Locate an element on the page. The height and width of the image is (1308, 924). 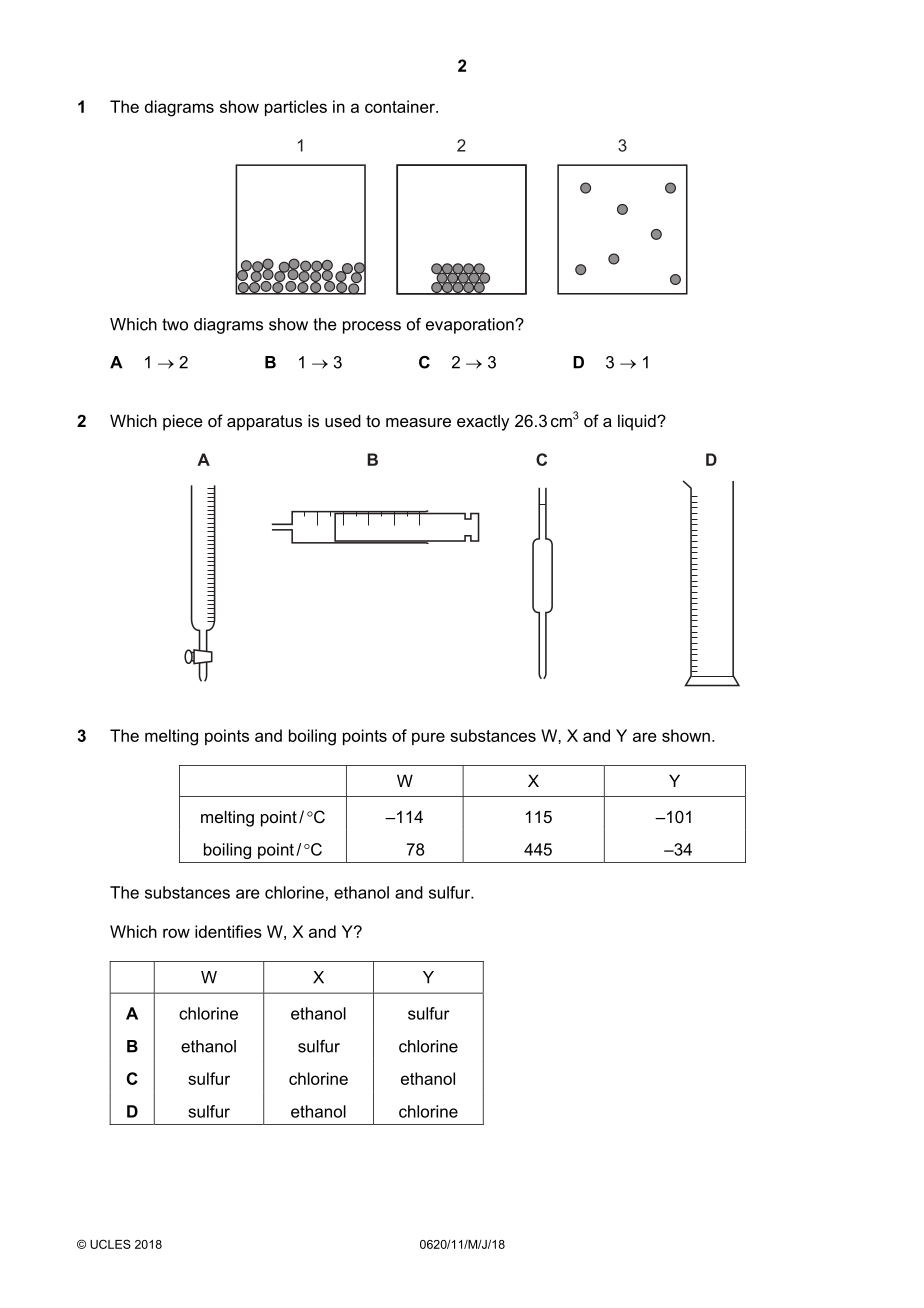
process is located at coordinates (372, 327).
